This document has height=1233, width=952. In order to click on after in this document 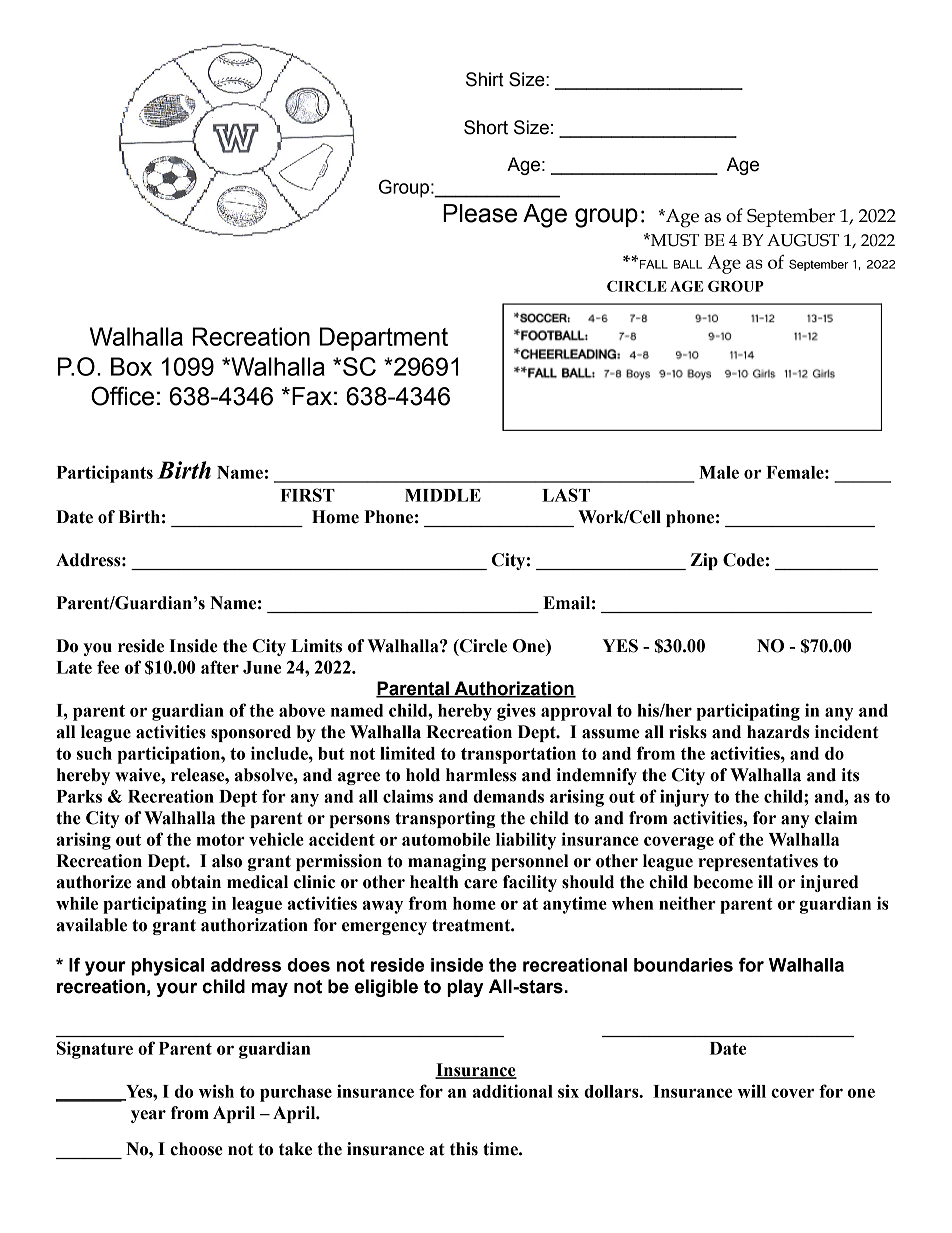, I will do `click(220, 667)`.
